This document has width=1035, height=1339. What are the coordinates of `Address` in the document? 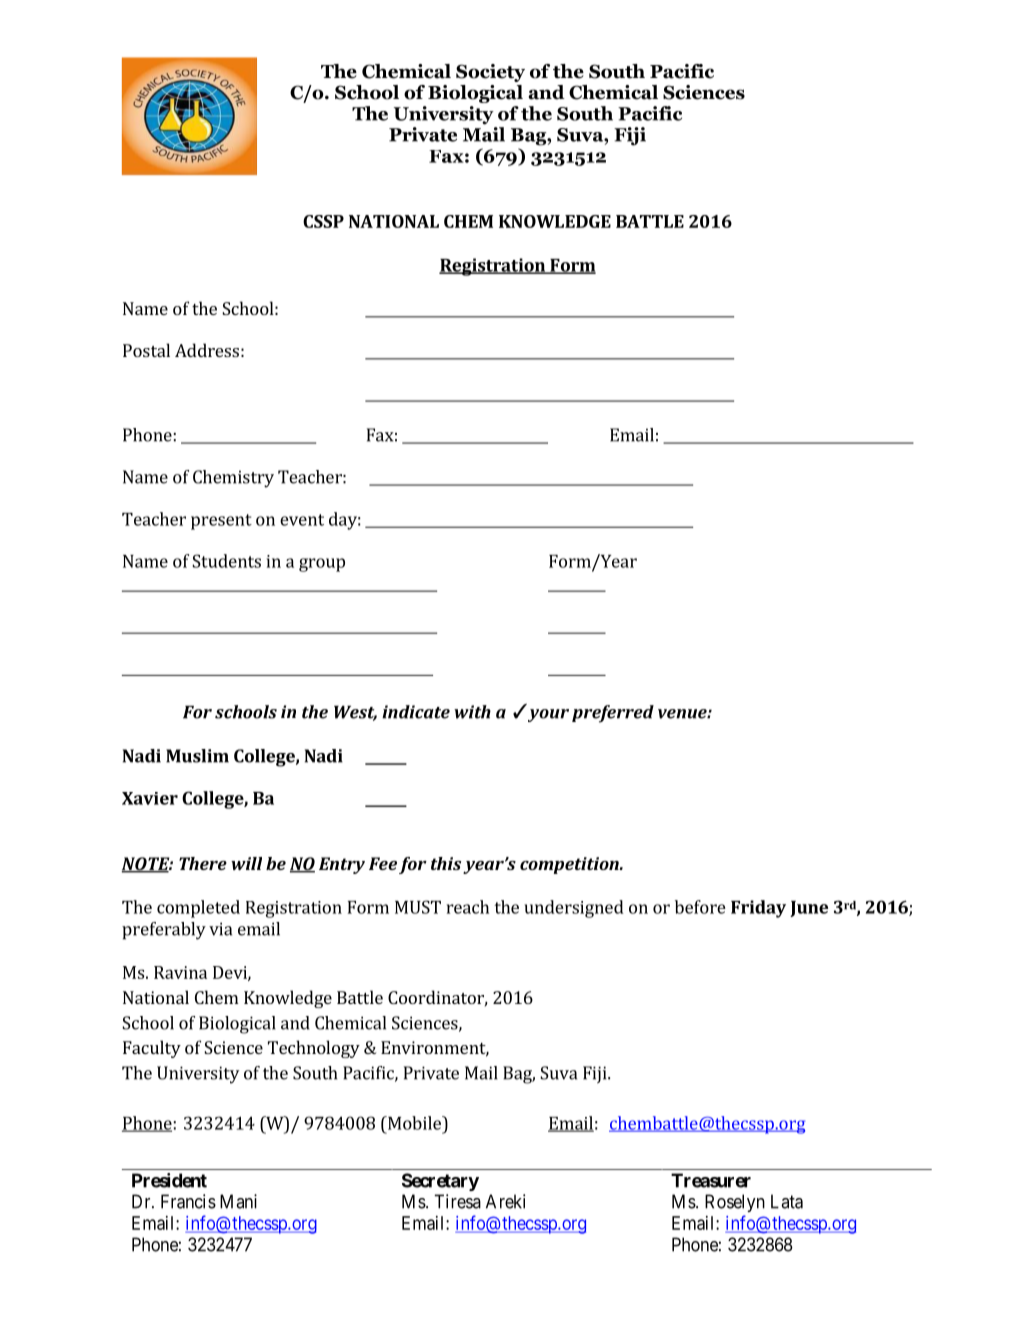 It's located at (207, 350).
